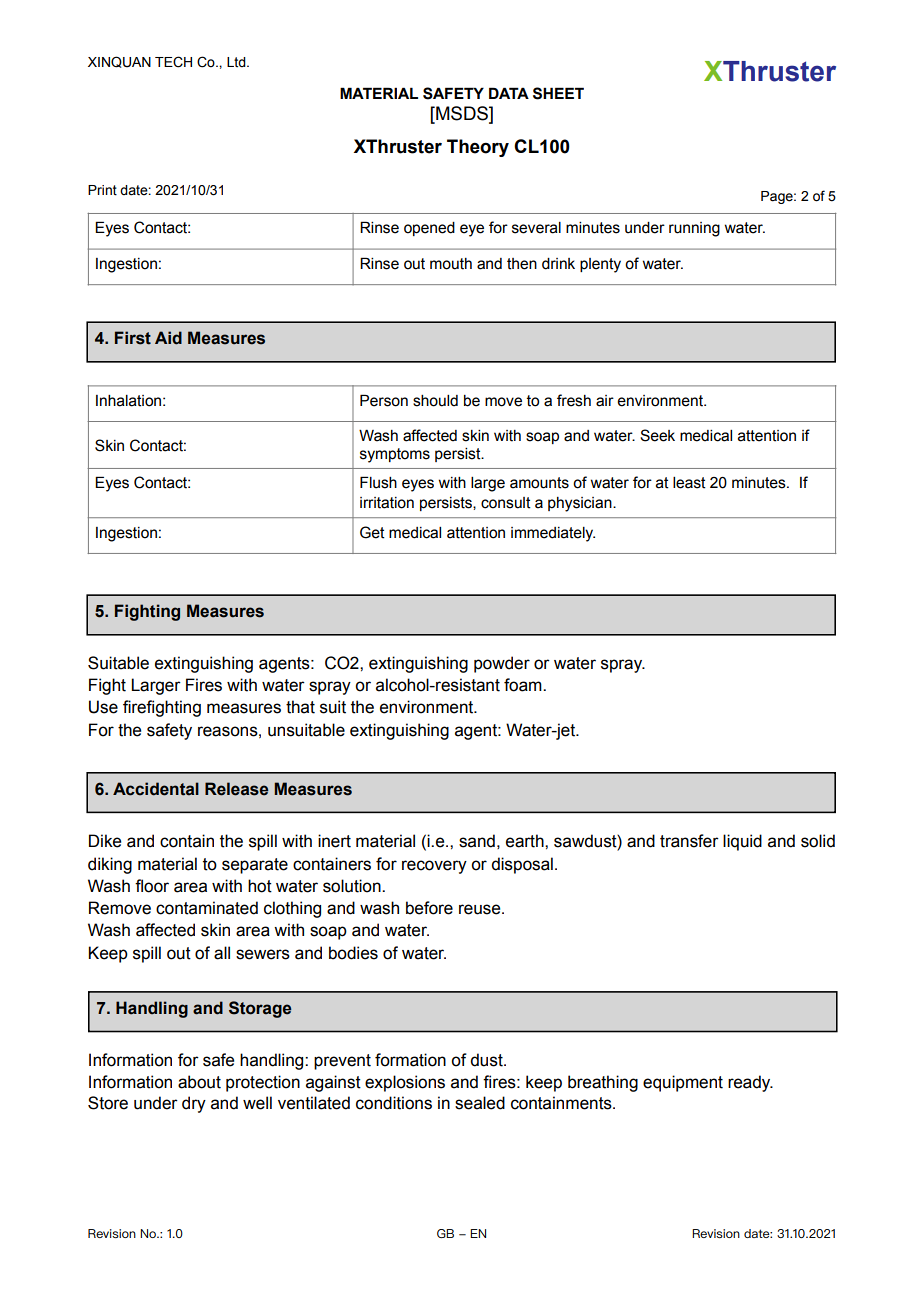 This page has height=1308, width=924. I want to click on should, so click(435, 401).
